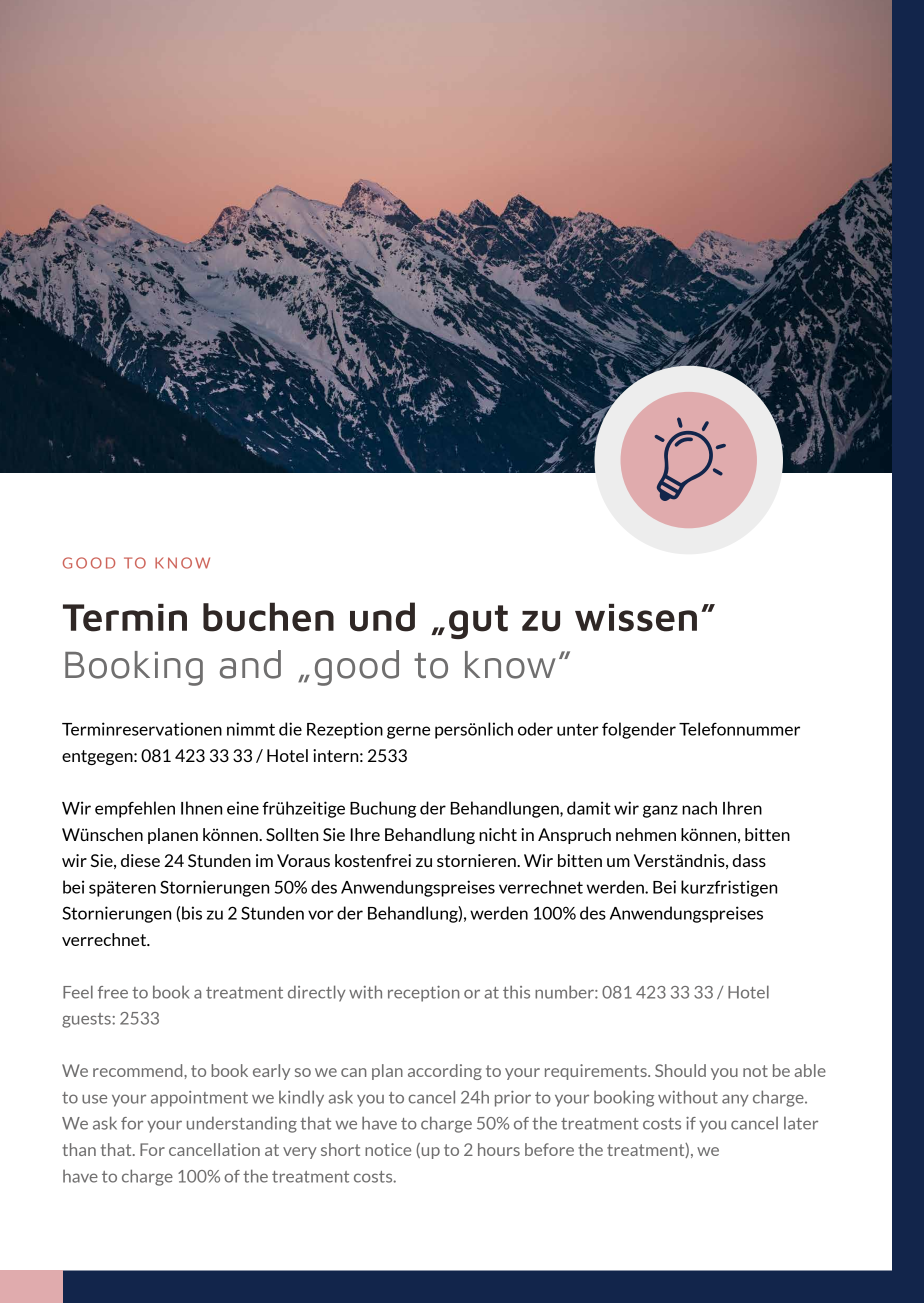 The image size is (924, 1303). What do you see at coordinates (423, 994) in the document?
I see `reception` at bounding box center [423, 994].
